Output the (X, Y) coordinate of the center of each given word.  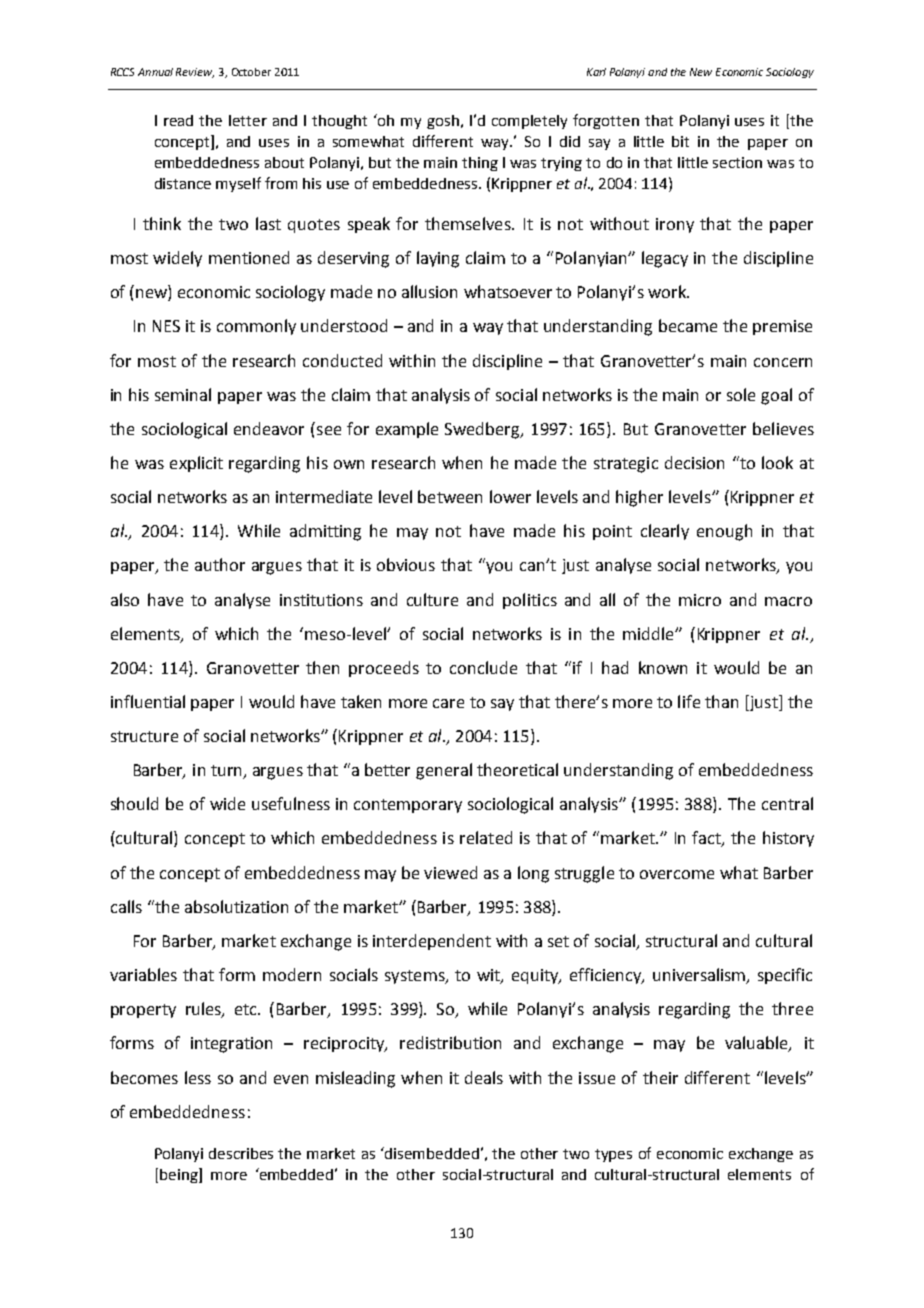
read (178, 120)
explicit (196, 464)
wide (227, 803)
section (737, 162)
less (198, 1077)
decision (694, 462)
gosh (443, 122)
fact (707, 839)
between (450, 496)
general (444, 771)
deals (484, 1077)
